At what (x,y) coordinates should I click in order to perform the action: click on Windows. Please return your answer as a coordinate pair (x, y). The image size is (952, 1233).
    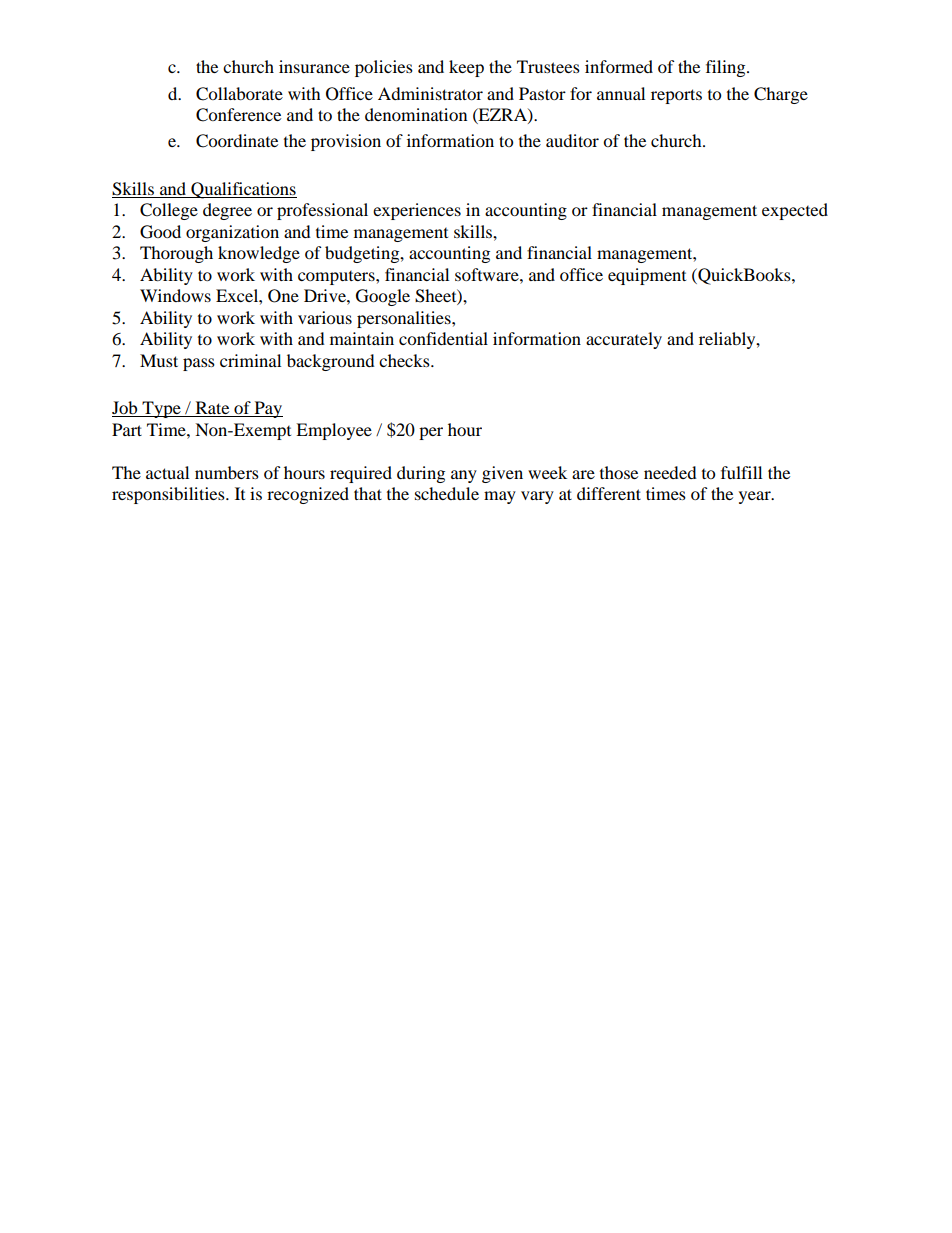
    Looking at the image, I should click on (175, 295).
